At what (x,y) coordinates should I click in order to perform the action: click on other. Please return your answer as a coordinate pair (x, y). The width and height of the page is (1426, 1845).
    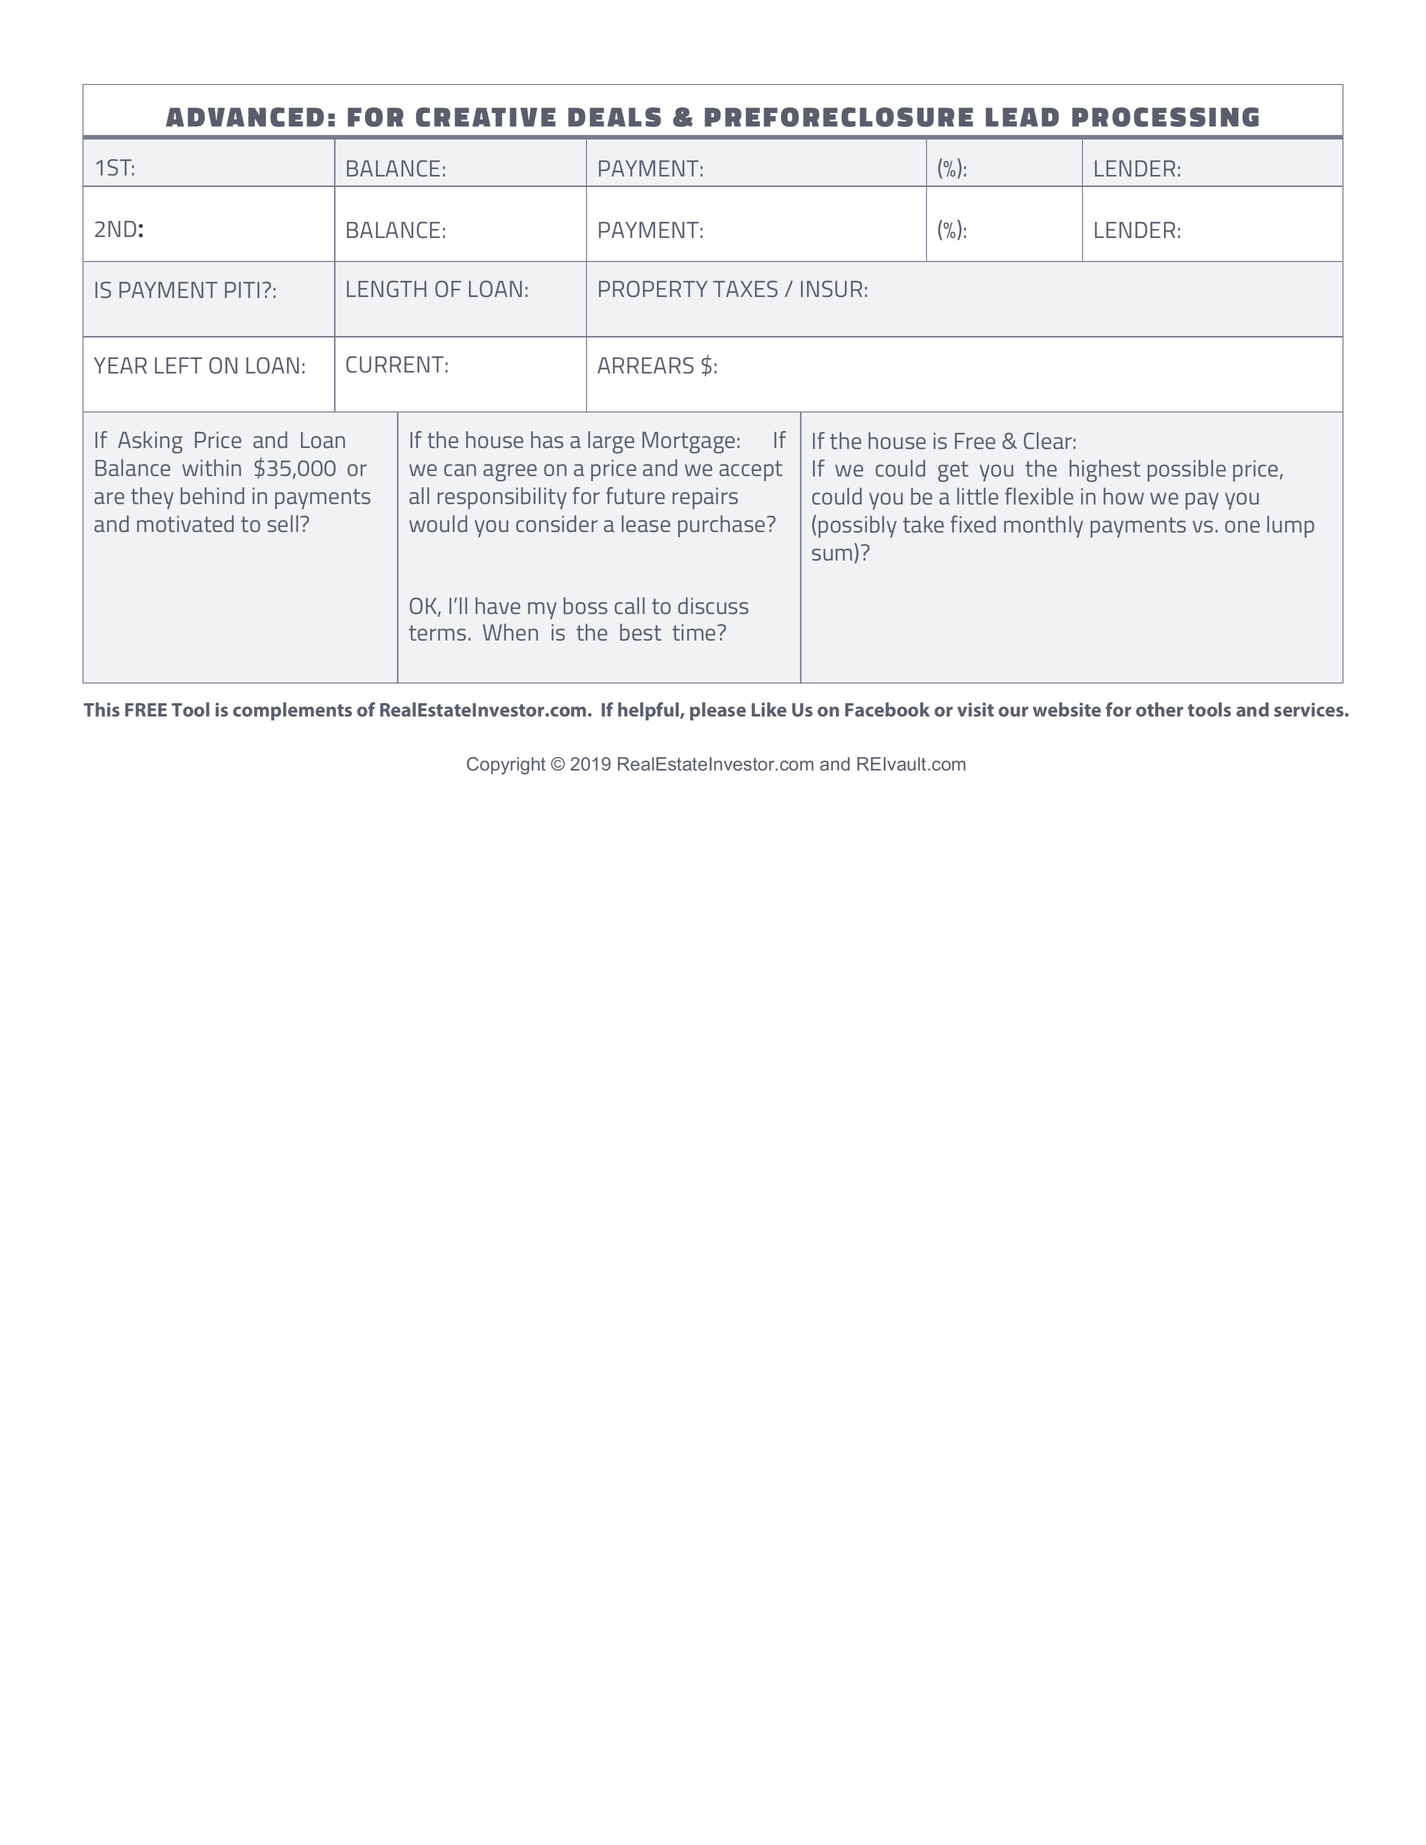
    Looking at the image, I should click on (1159, 709).
